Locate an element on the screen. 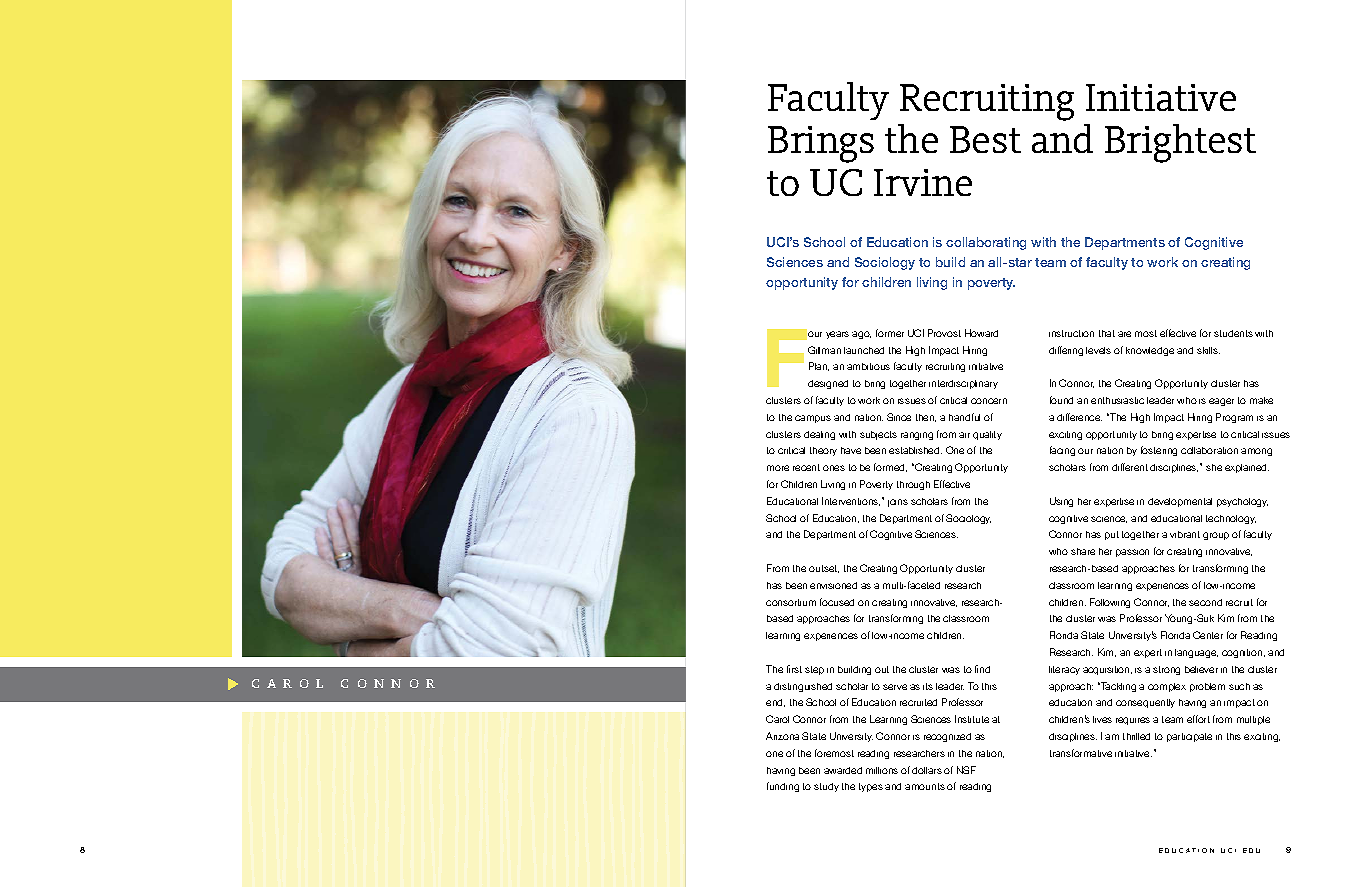  participate is located at coordinates (1189, 737).
